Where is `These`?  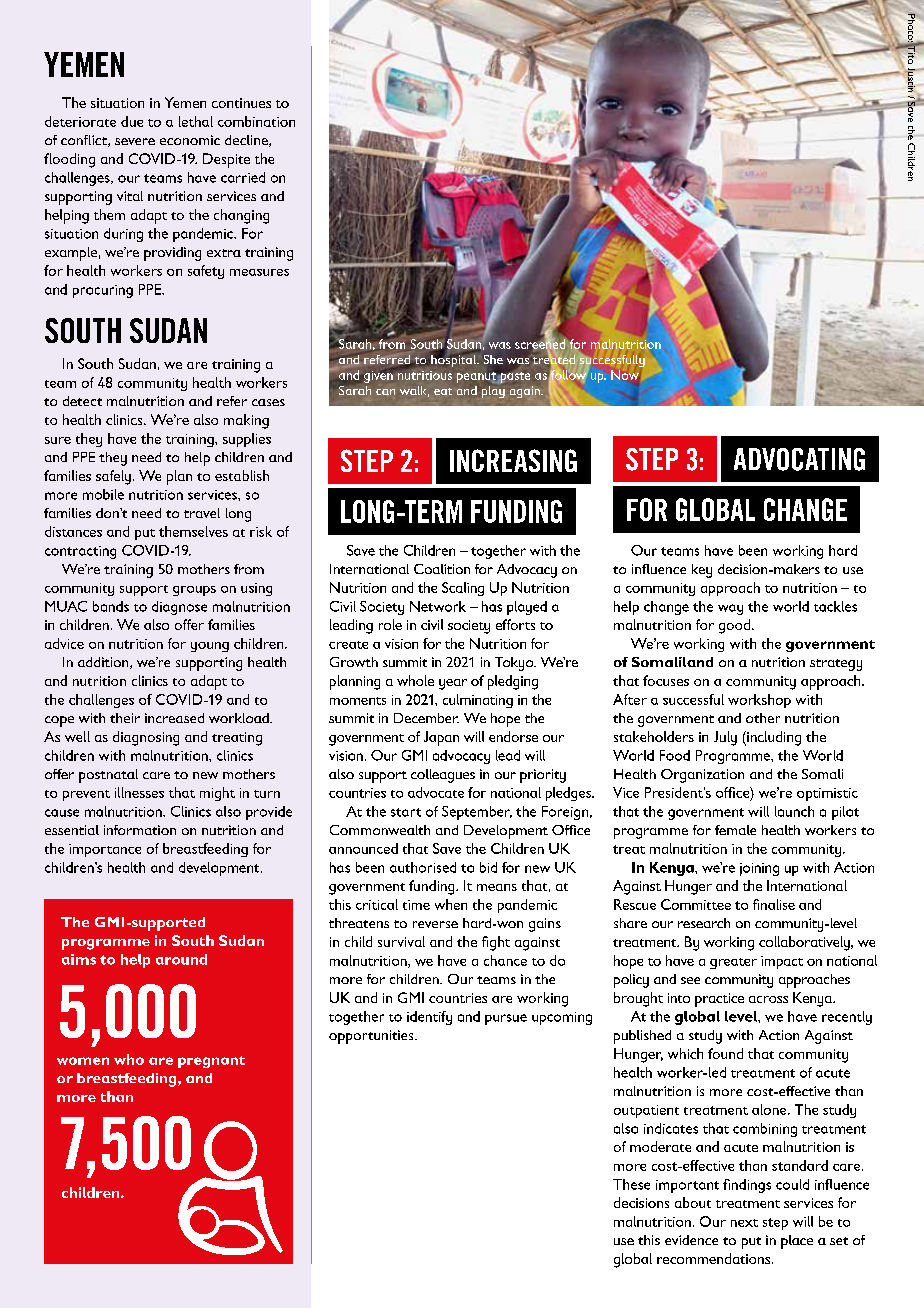 These is located at coordinates (631, 1184).
